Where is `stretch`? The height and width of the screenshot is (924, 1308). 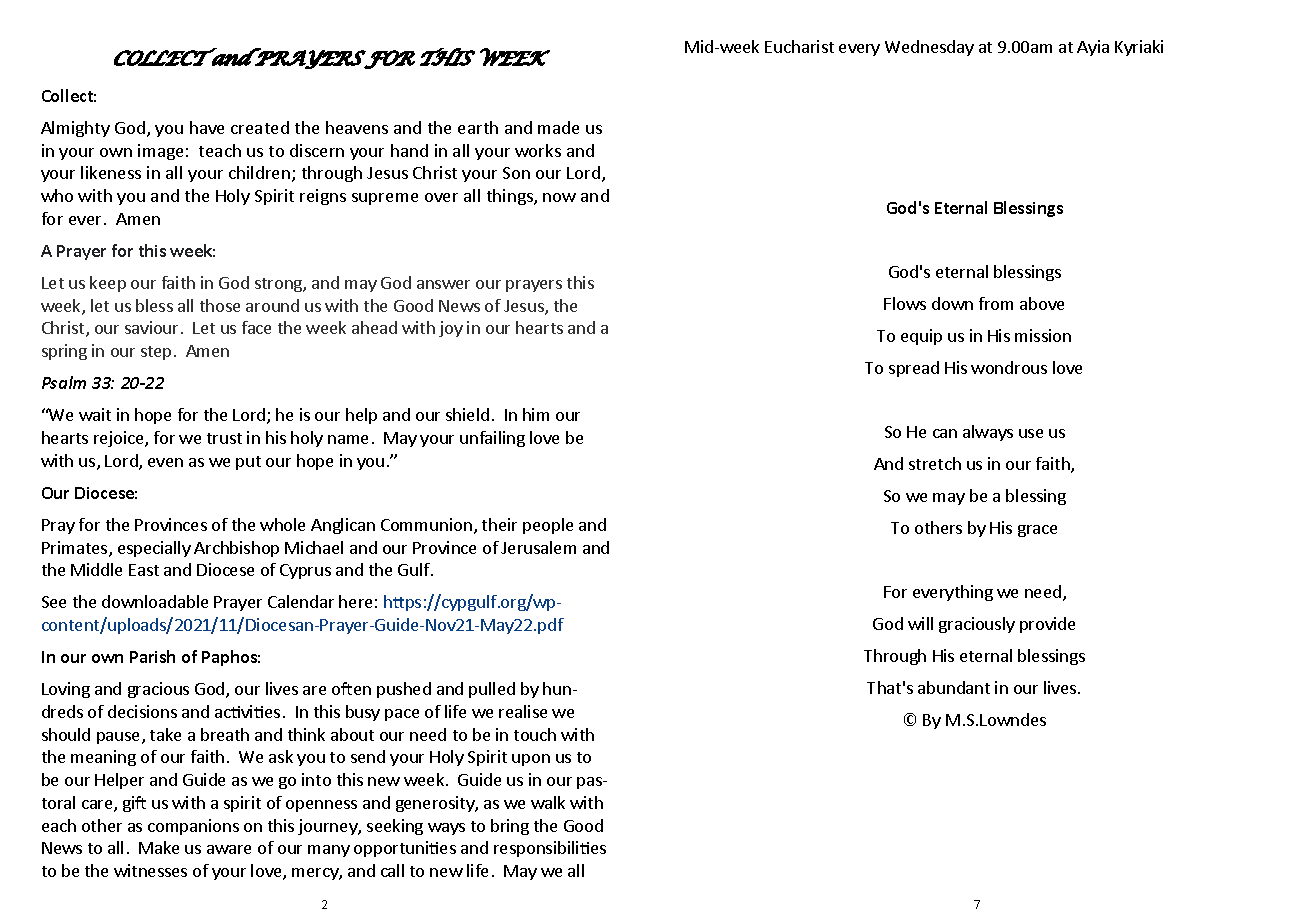
stretch is located at coordinates (935, 463).
